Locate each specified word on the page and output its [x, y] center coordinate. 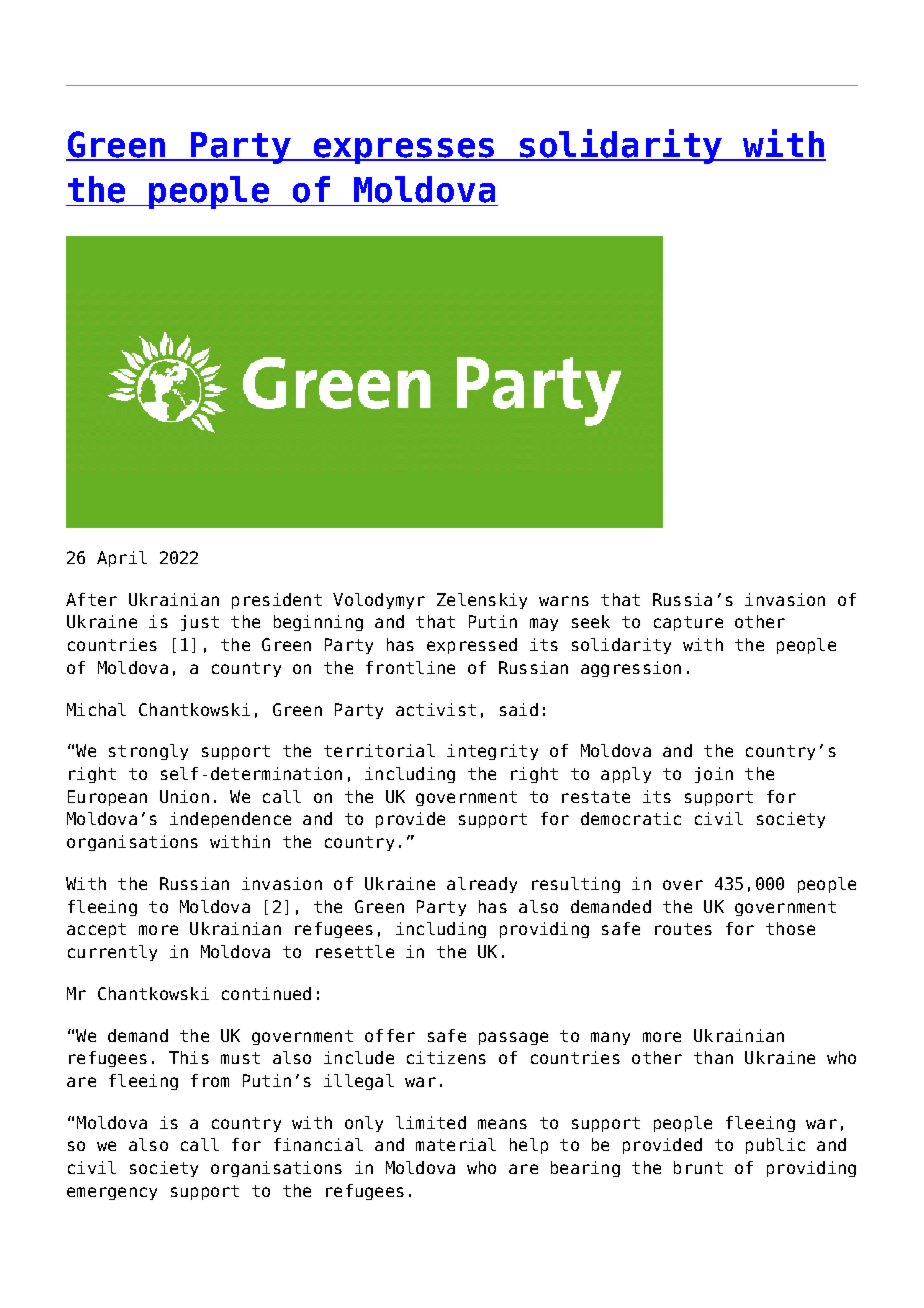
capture [688, 623]
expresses [404, 151]
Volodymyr [379, 601]
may [544, 624]
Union [184, 796]
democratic [631, 818]
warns [564, 601]
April [122, 559]
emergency [112, 1193]
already [482, 885]
